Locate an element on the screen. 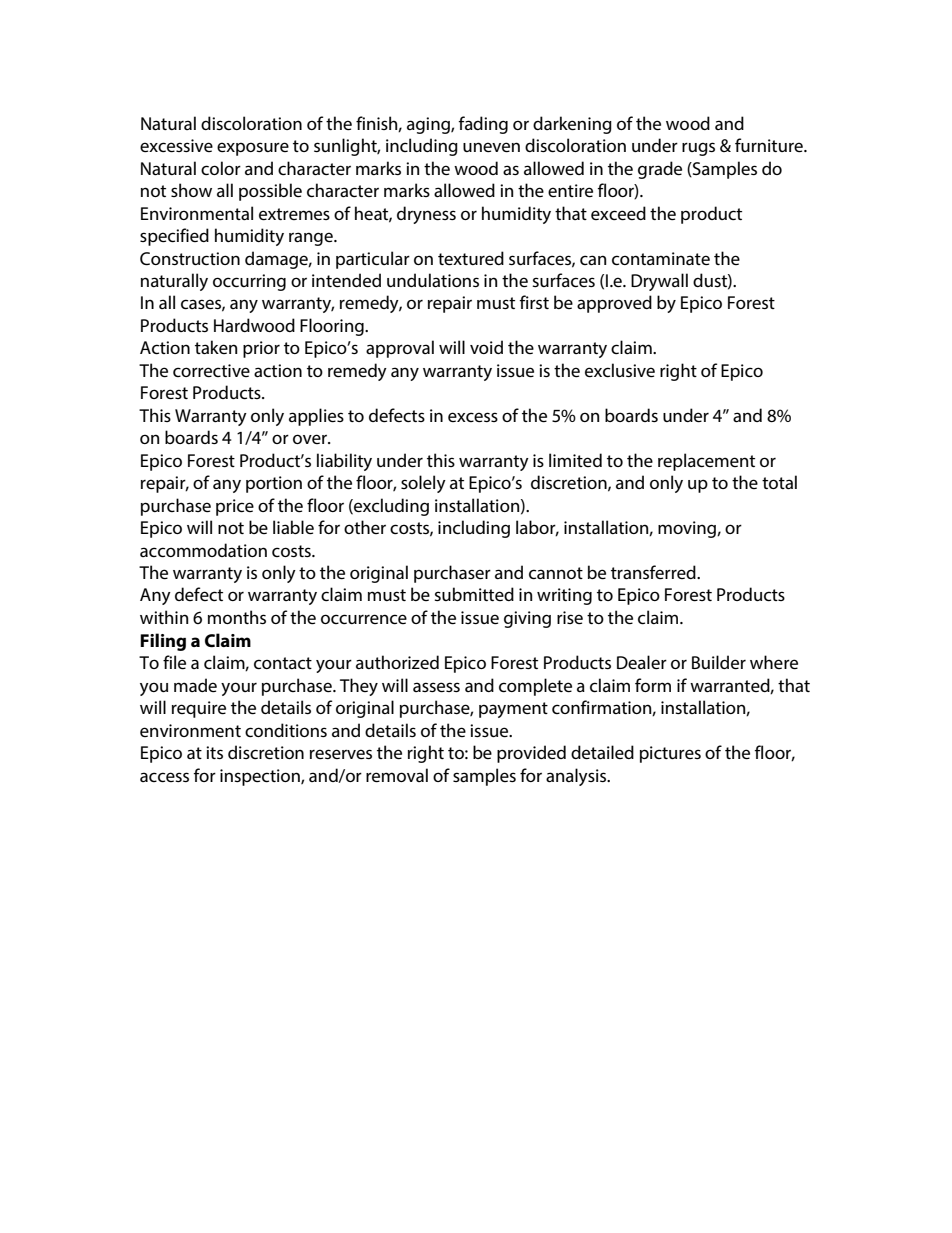 Image resolution: width=952 pixels, height=1233 pixels. replacement is located at coordinates (706, 462).
